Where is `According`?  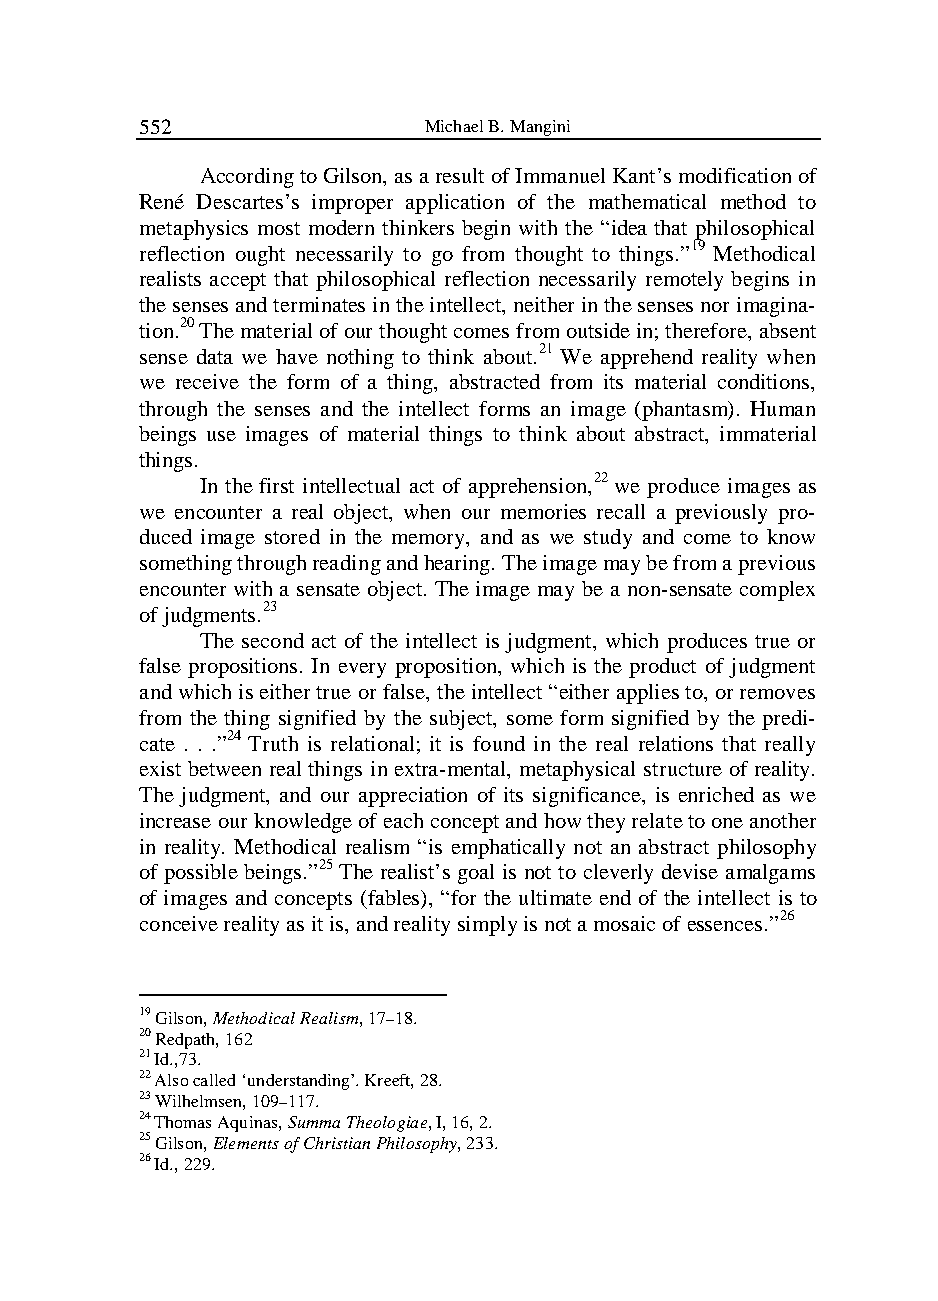
According is located at coordinates (247, 178).
